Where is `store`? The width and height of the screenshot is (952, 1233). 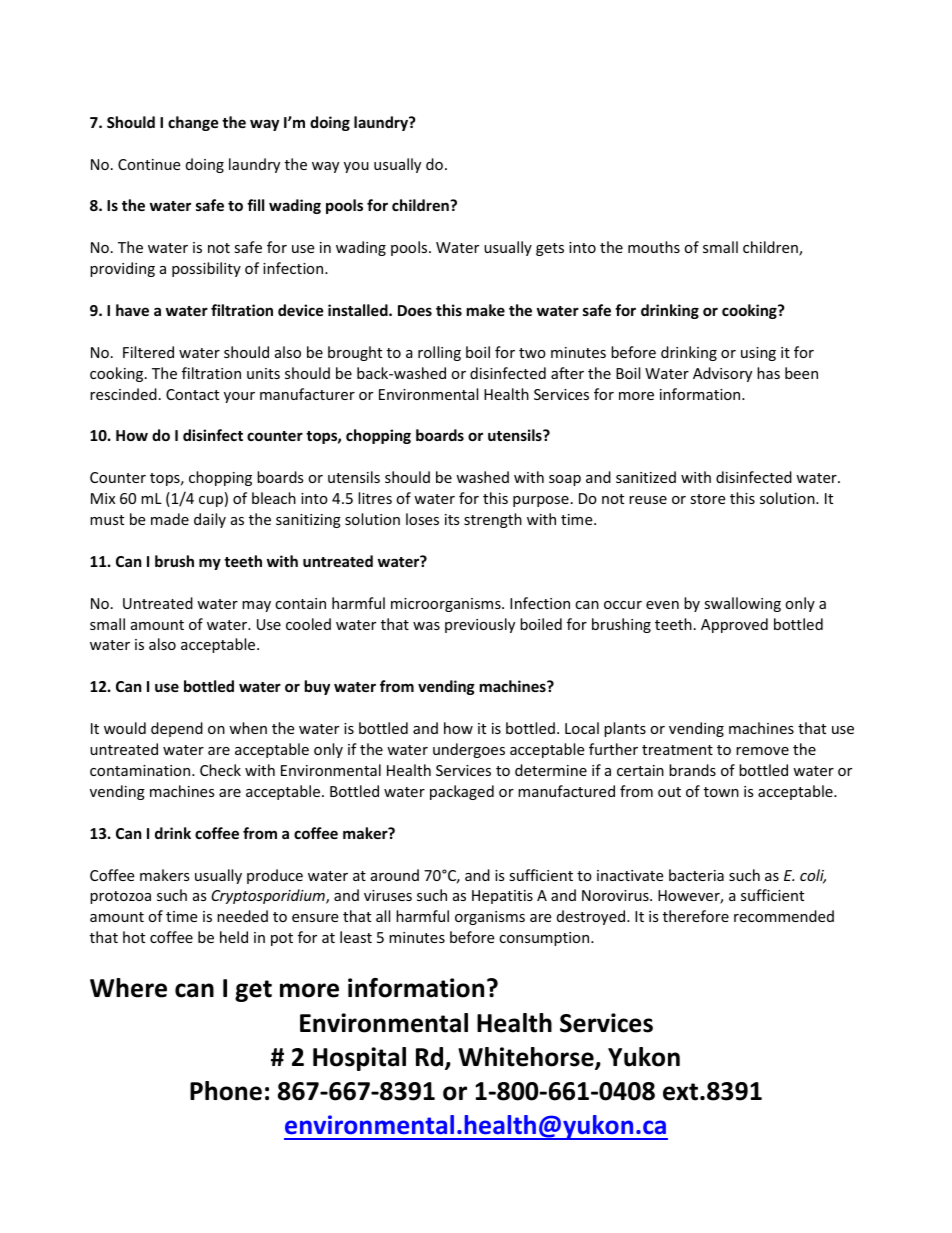 store is located at coordinates (707, 499).
